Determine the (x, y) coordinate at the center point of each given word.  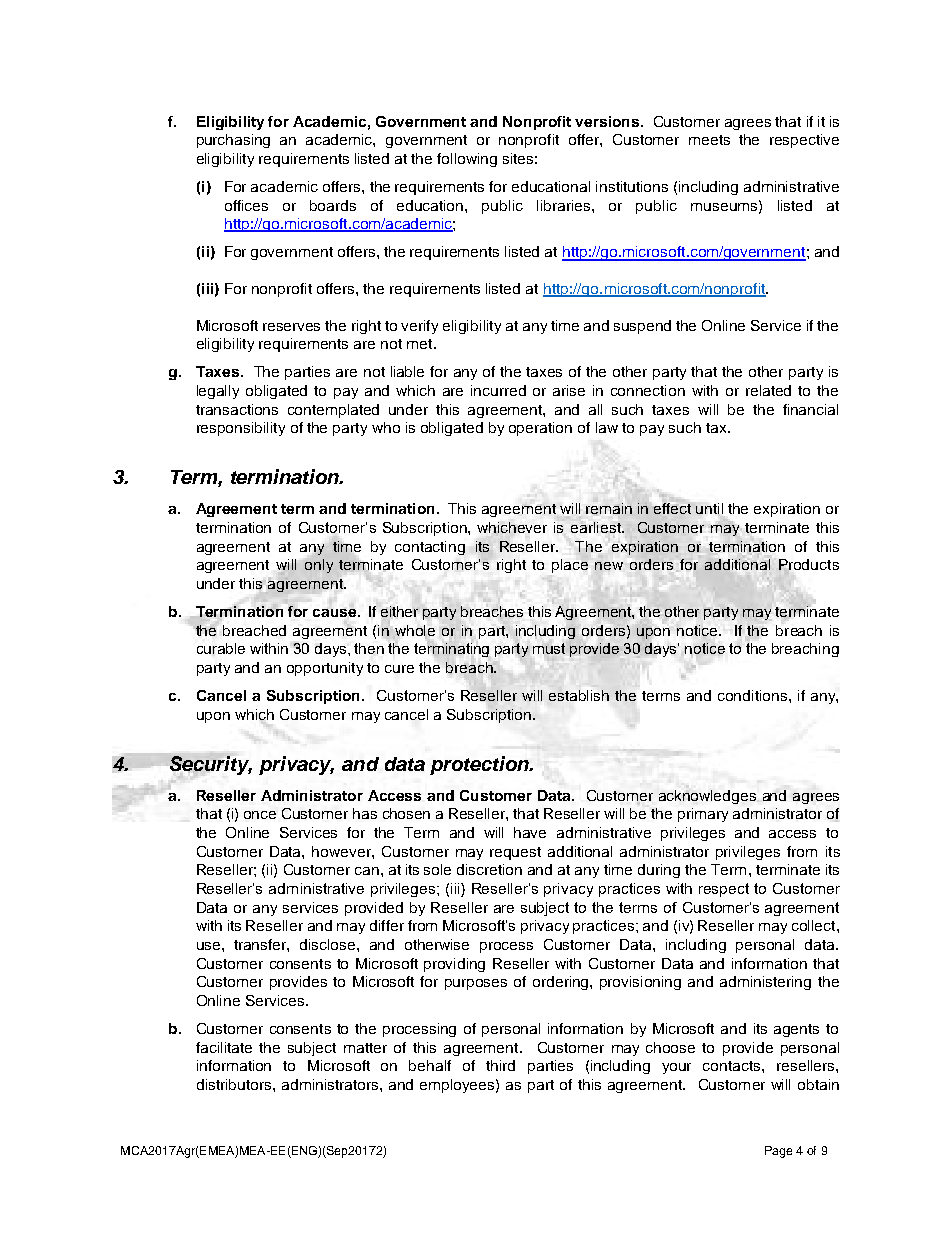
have (530, 832)
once (260, 815)
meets (709, 140)
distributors (235, 1084)
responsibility (241, 429)
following (467, 160)
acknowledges (707, 797)
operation (540, 429)
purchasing (233, 141)
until (709, 508)
